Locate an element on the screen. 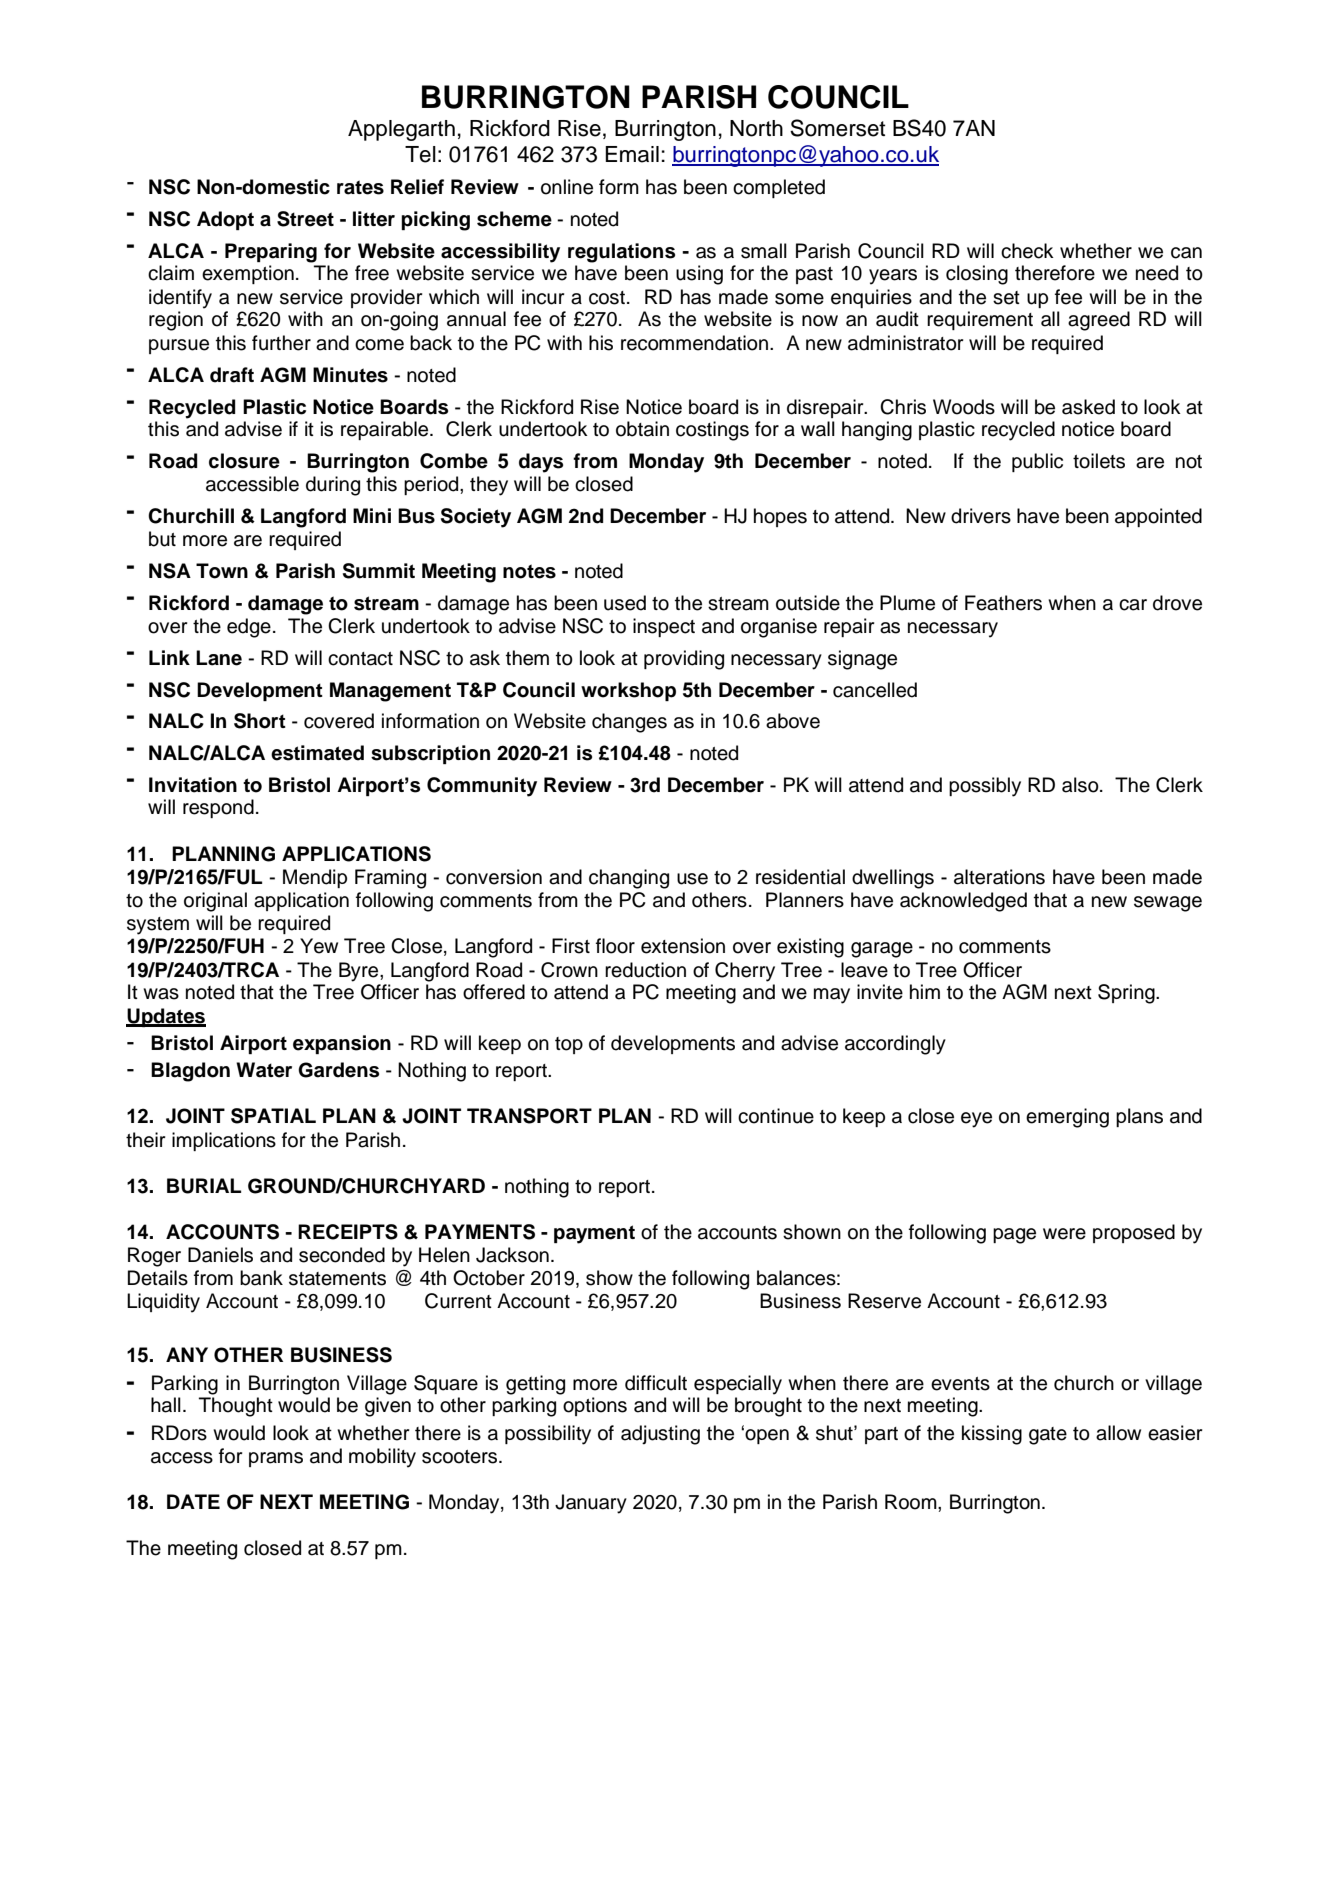 This screenshot has height=1879, width=1329. emerging is located at coordinates (1067, 1118).
